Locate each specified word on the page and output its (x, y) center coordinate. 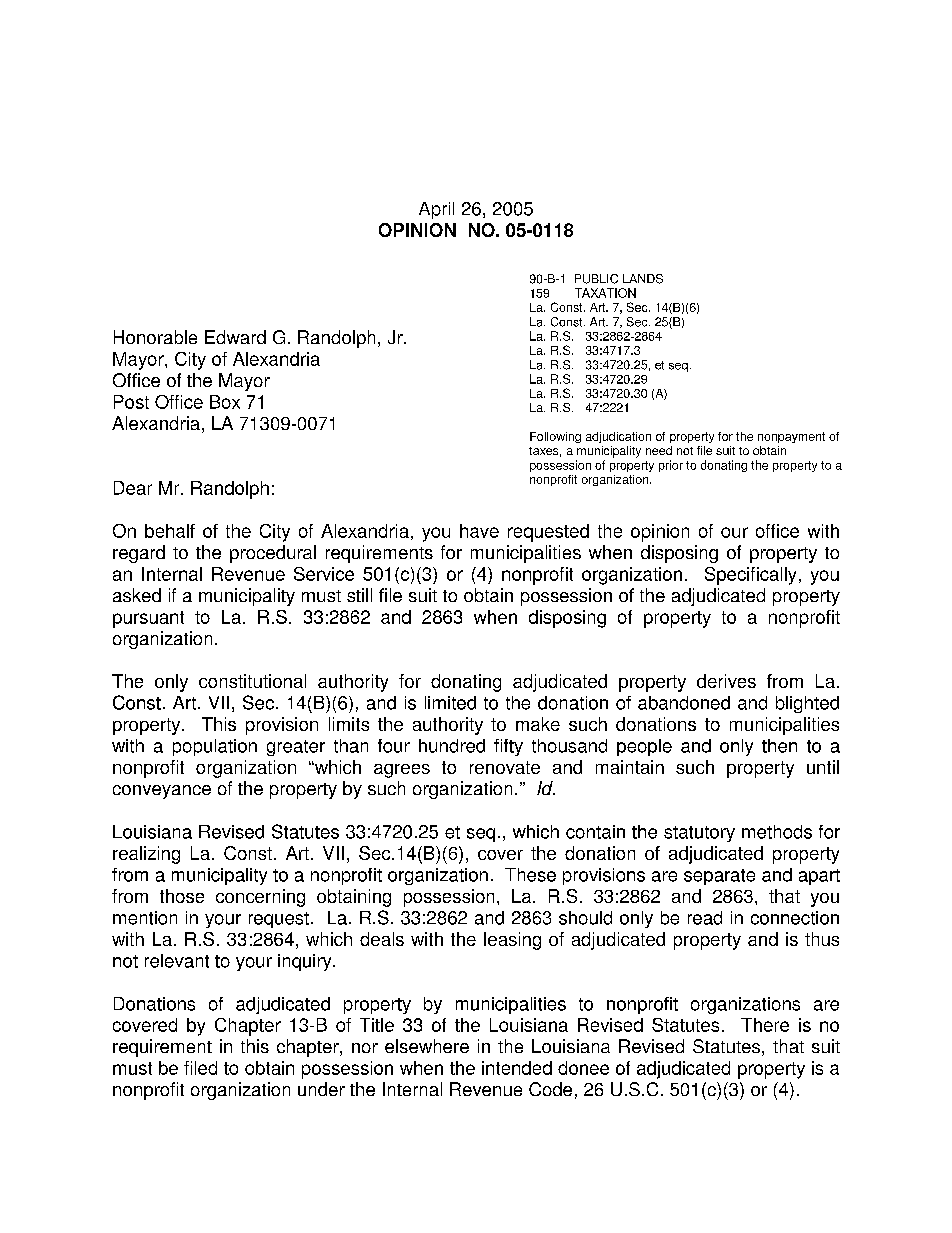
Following (555, 437)
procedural (273, 554)
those (182, 896)
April (436, 210)
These (530, 875)
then (779, 746)
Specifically (750, 576)
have (479, 531)
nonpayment (791, 437)
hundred (452, 746)
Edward (235, 337)
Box (225, 402)
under (321, 1089)
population (215, 747)
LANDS (643, 279)
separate (719, 877)
